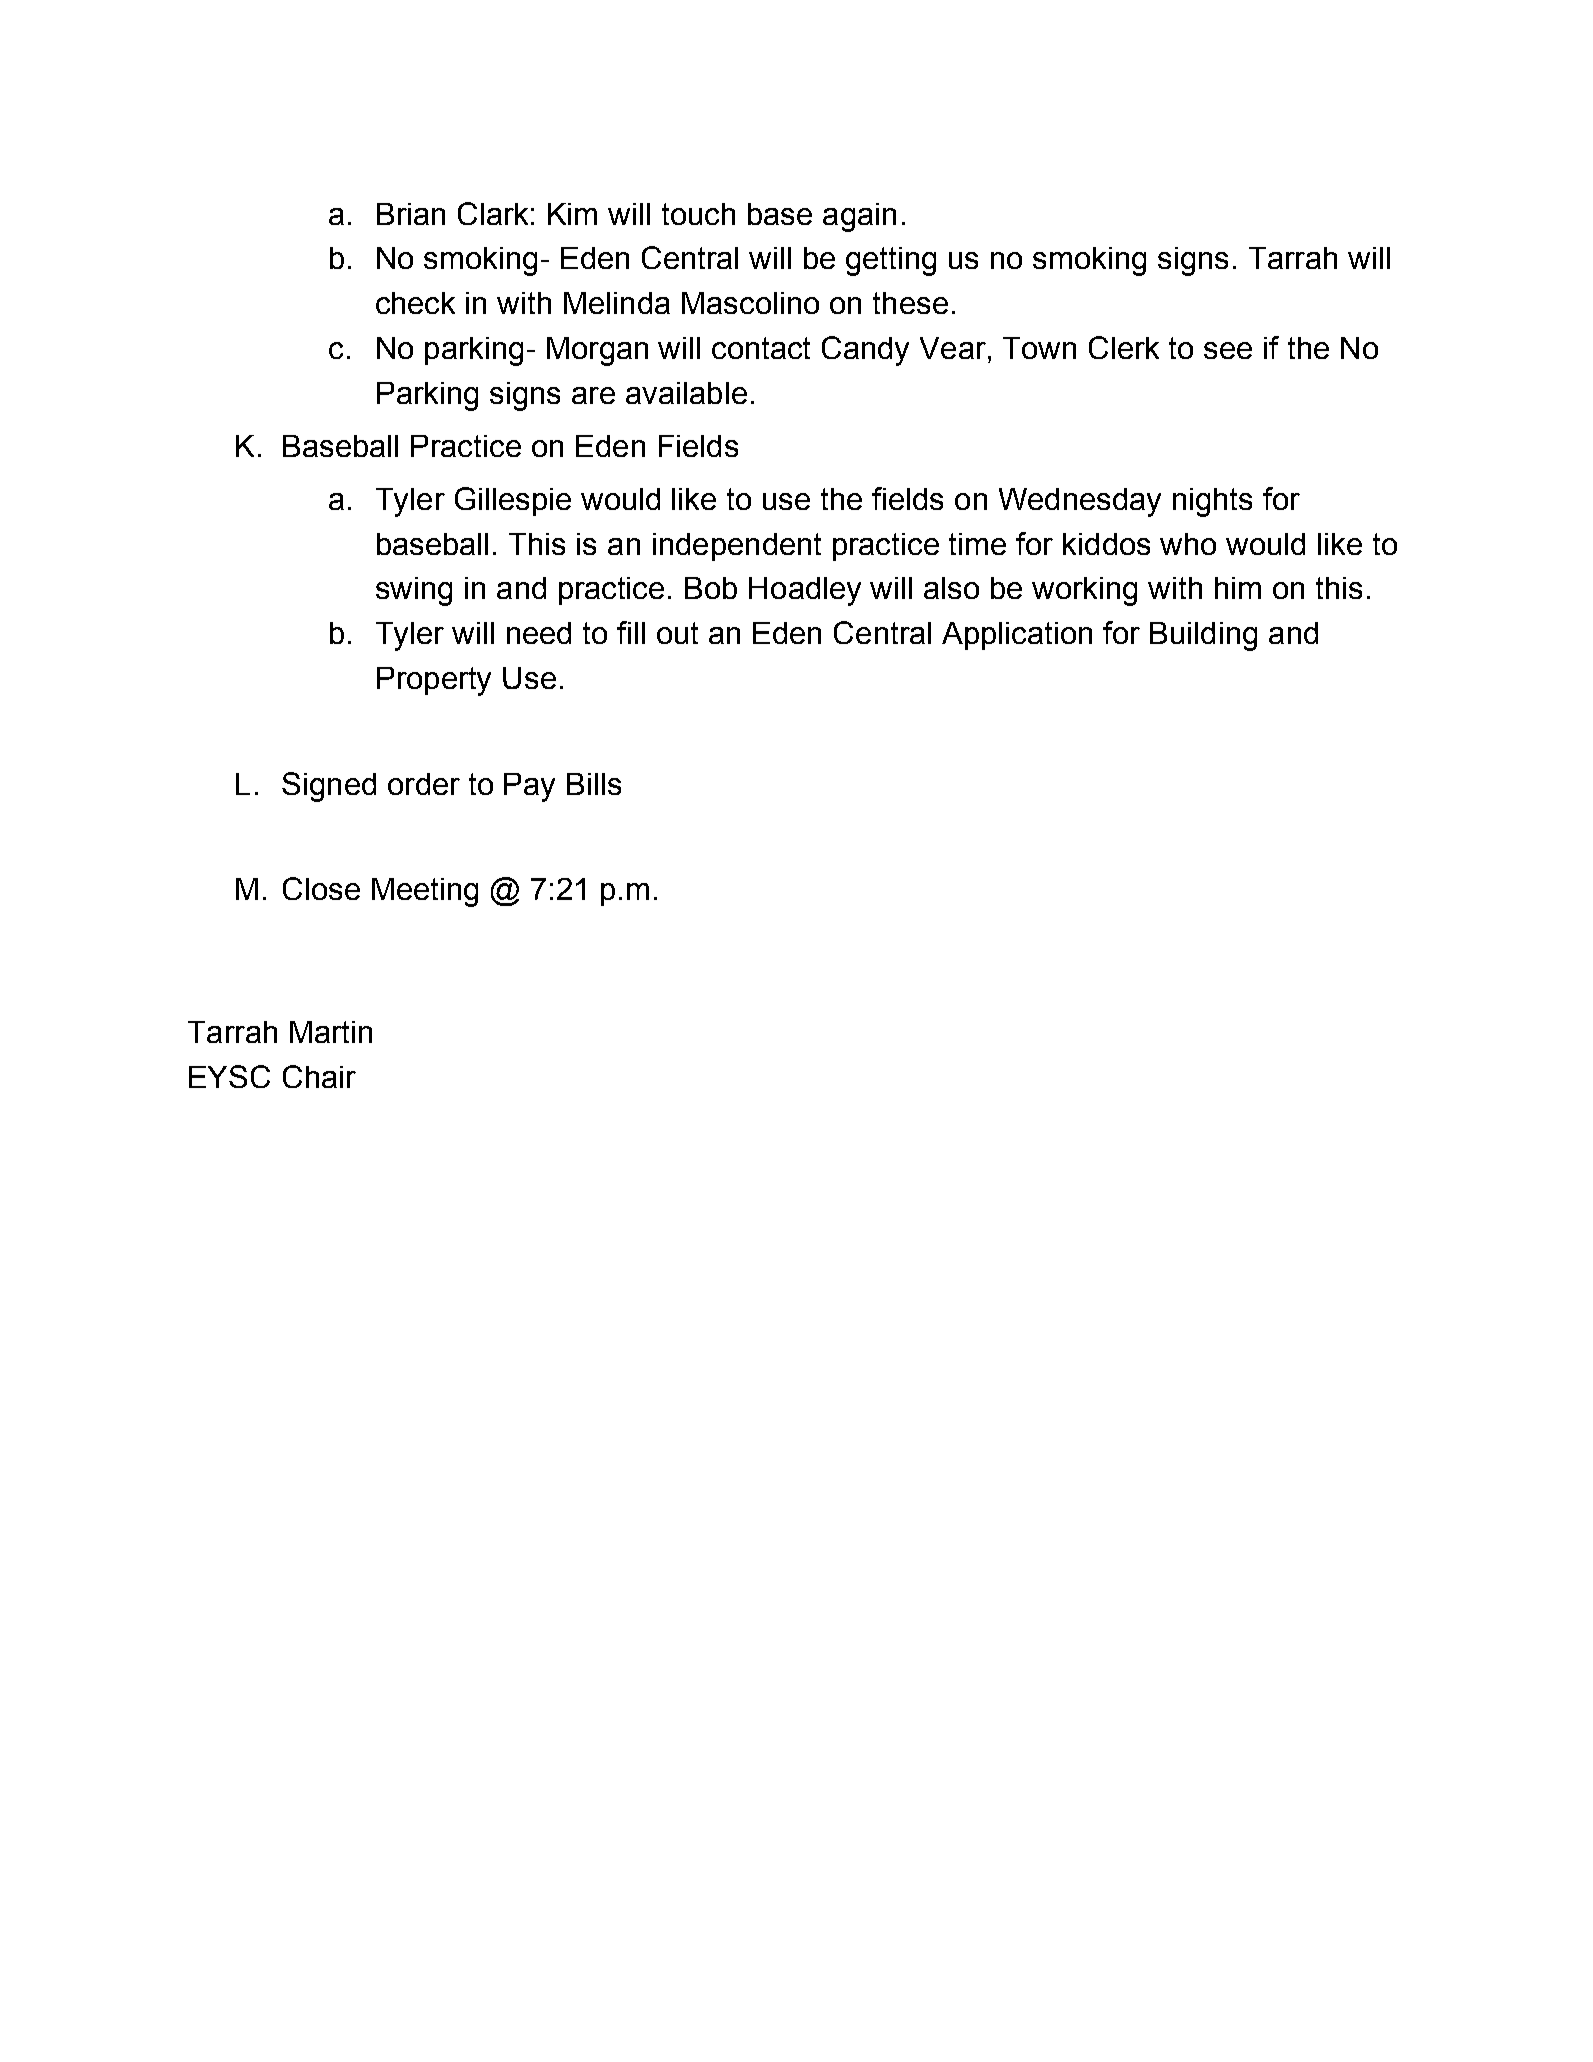 The image size is (1593, 2062). What do you see at coordinates (677, 633) in the page?
I see `out` at bounding box center [677, 633].
